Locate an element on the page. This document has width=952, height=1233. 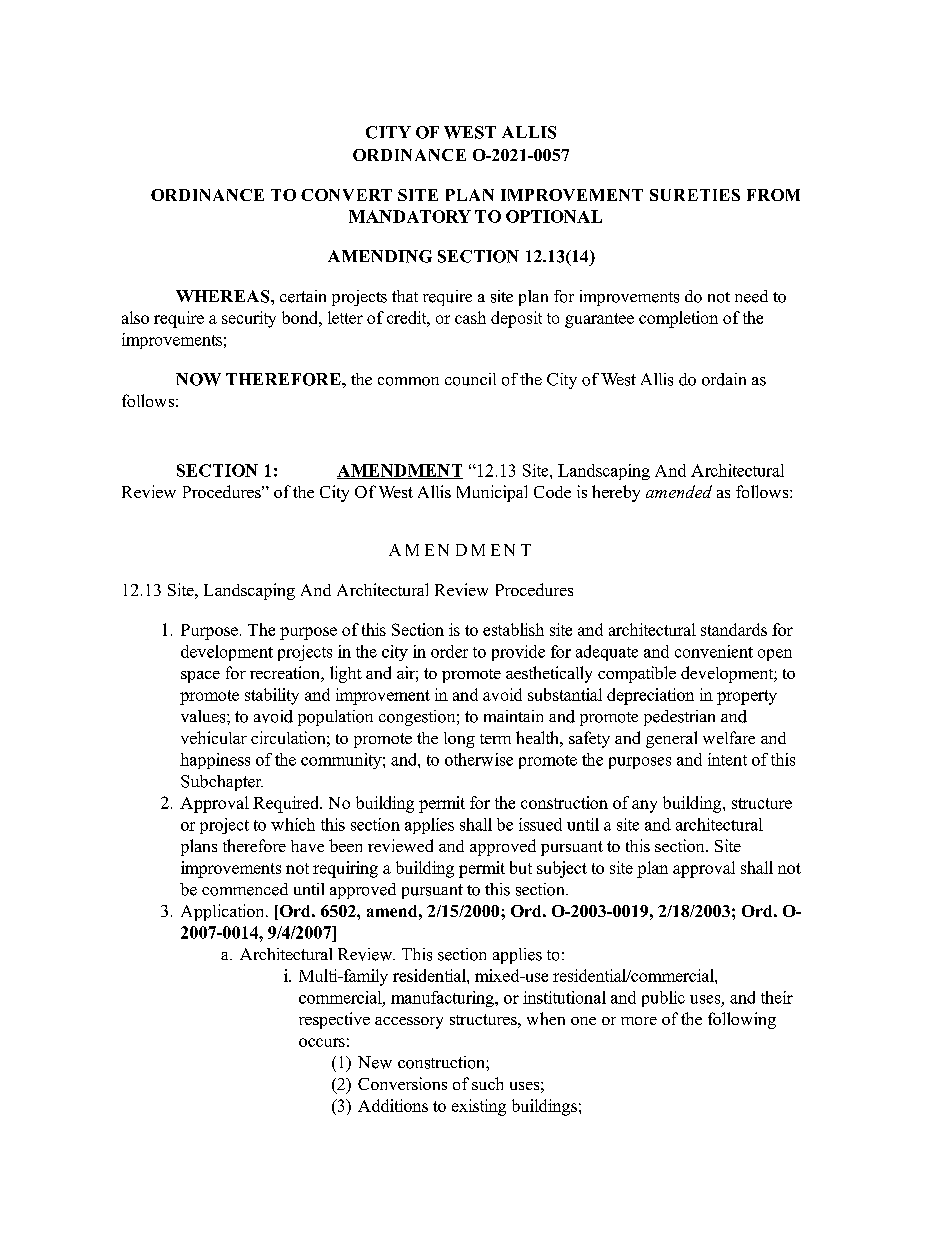
occurs is located at coordinates (322, 1042).
